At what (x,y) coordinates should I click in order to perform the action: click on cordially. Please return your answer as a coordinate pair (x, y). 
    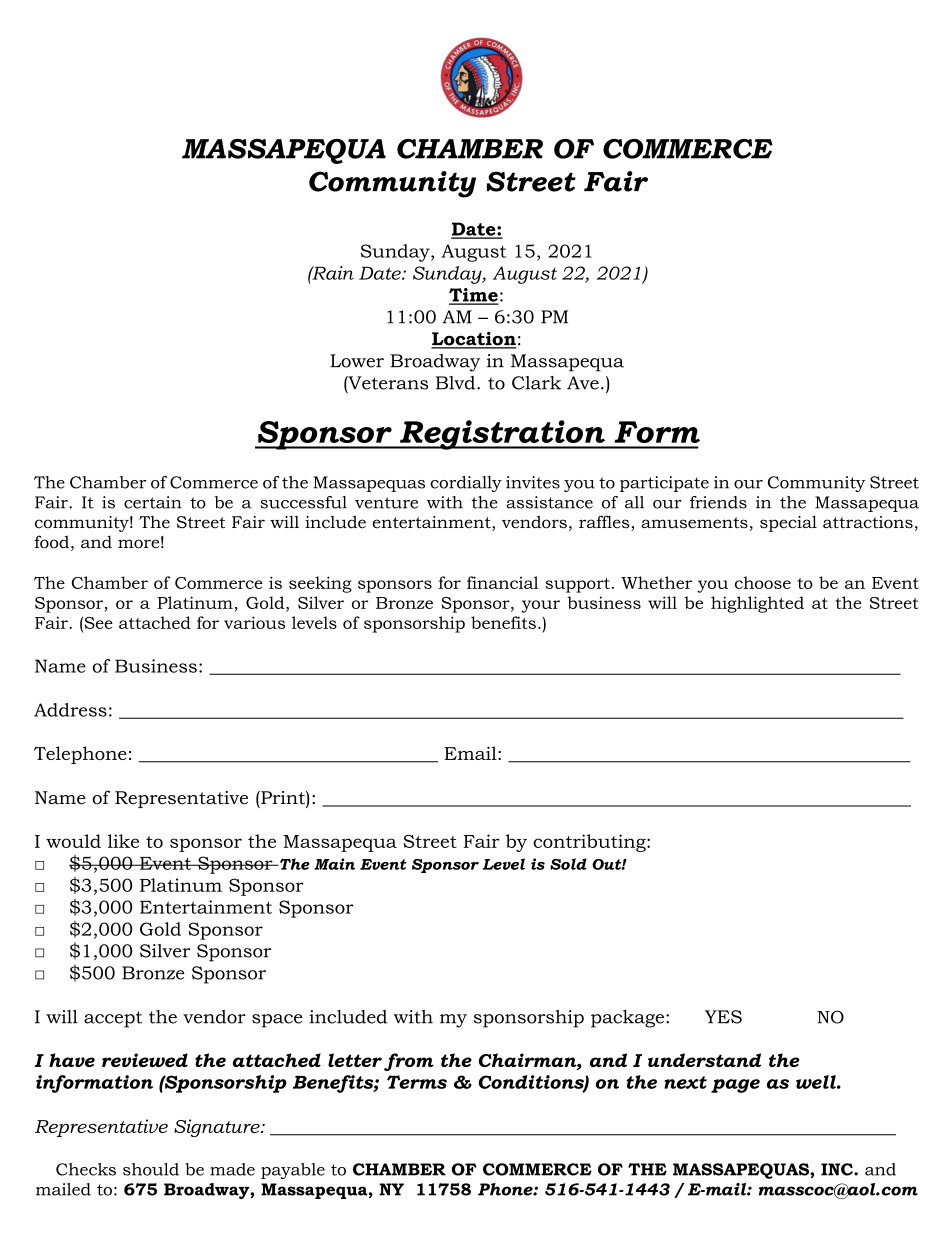
    Looking at the image, I should click on (466, 484).
